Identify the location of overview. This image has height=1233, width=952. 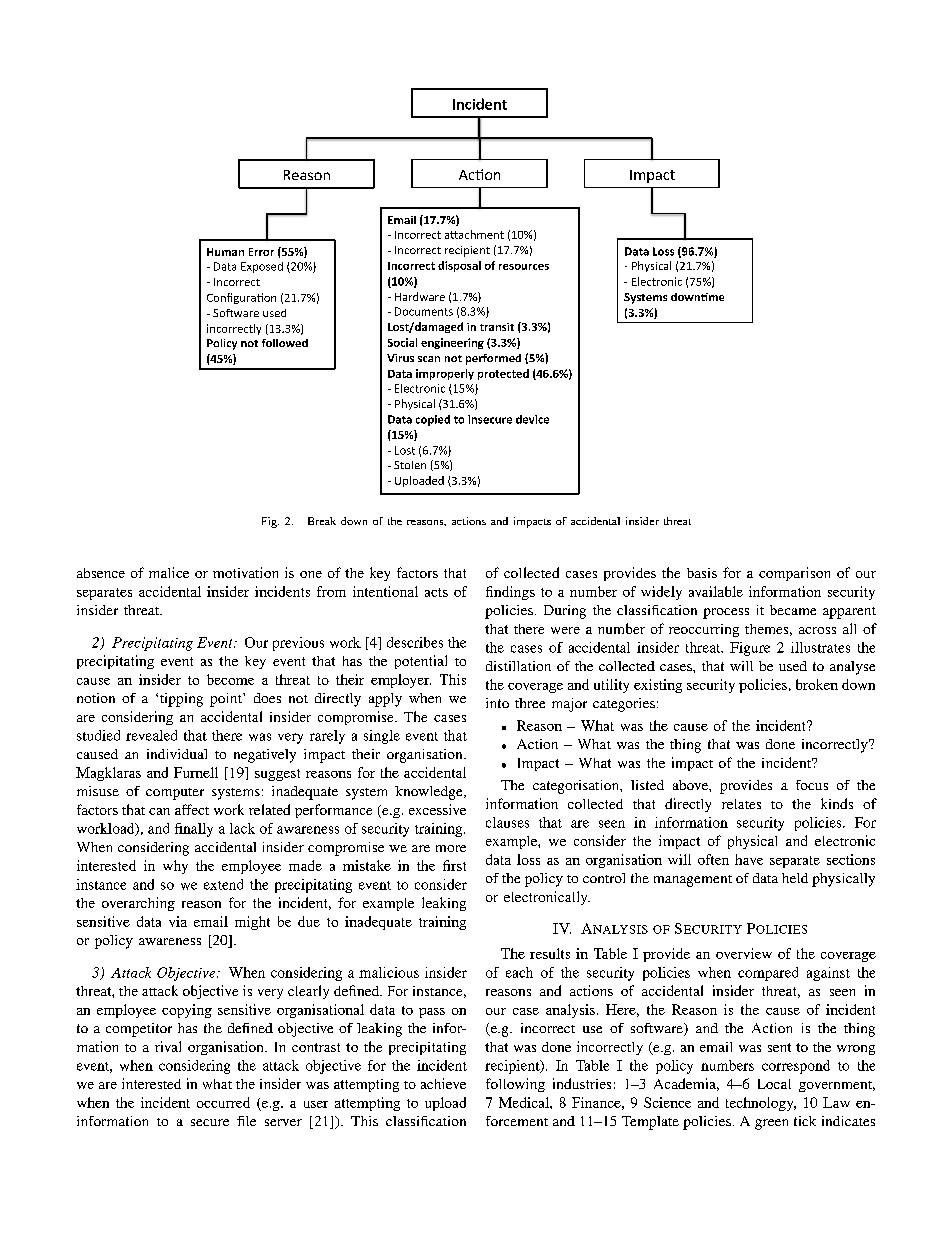
(744, 953).
